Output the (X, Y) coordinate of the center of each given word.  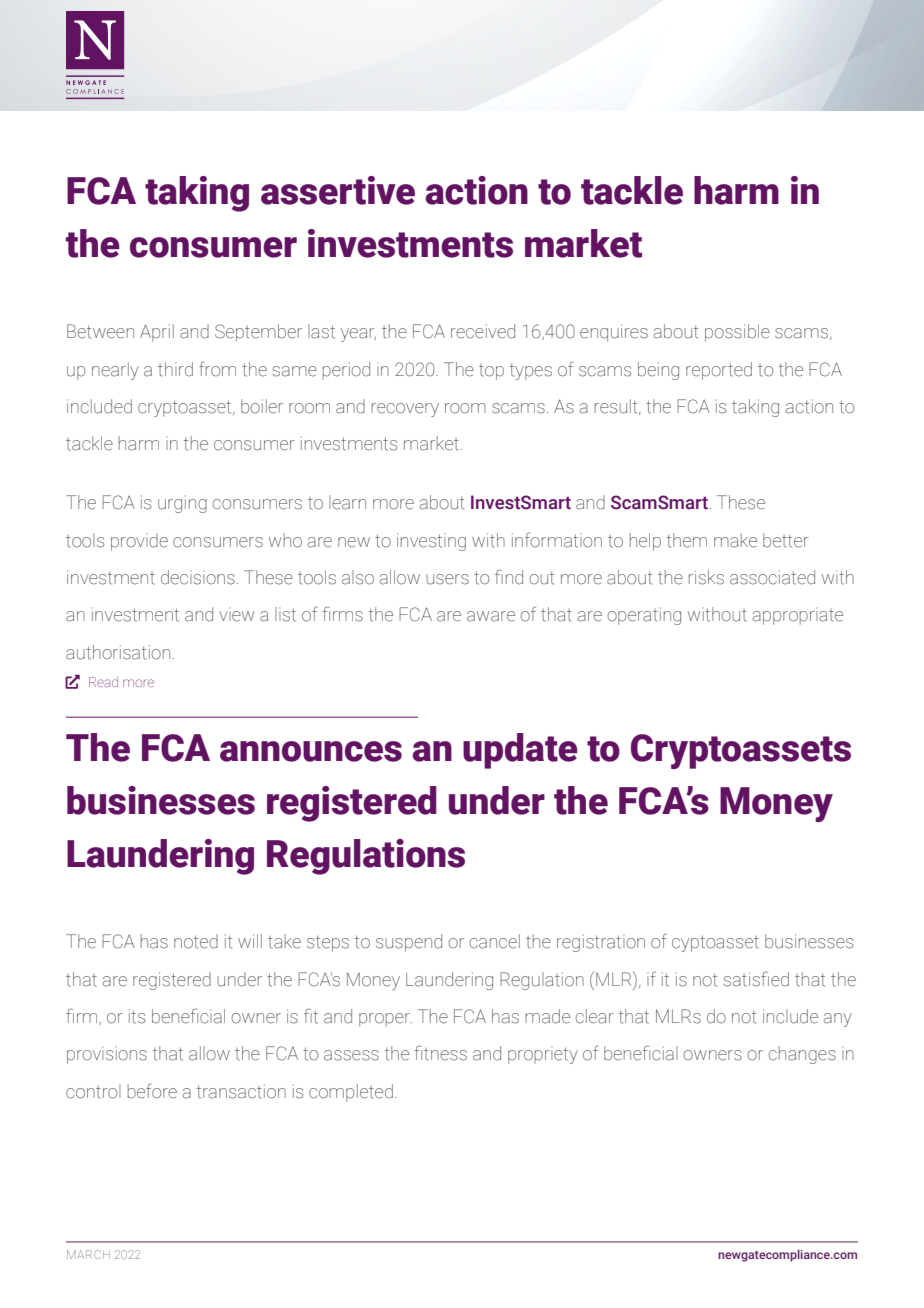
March (88, 1254)
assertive (338, 190)
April (157, 333)
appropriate (798, 616)
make (735, 540)
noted (196, 941)
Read (103, 682)
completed (351, 1093)
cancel (495, 941)
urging (182, 504)
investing (431, 542)
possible (737, 333)
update (520, 751)
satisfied (756, 979)
